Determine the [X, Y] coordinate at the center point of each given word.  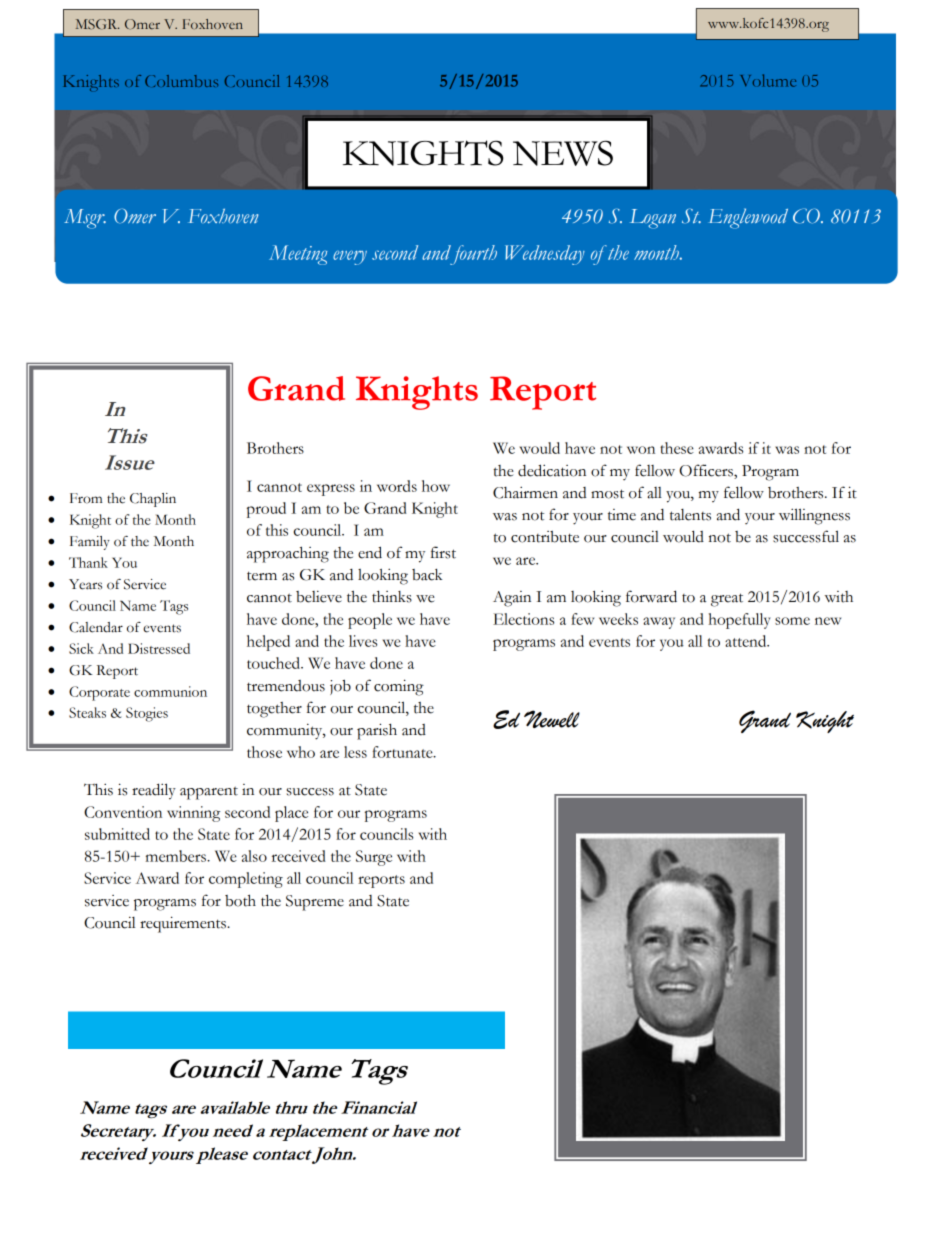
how [436, 486]
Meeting [298, 255]
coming [399, 687]
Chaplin [153, 500]
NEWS [563, 153]
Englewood [748, 218]
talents [690, 515]
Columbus [181, 81]
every [350, 257]
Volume [768, 80]
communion [170, 691]
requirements [184, 924]
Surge [374, 858]
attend [747, 641]
